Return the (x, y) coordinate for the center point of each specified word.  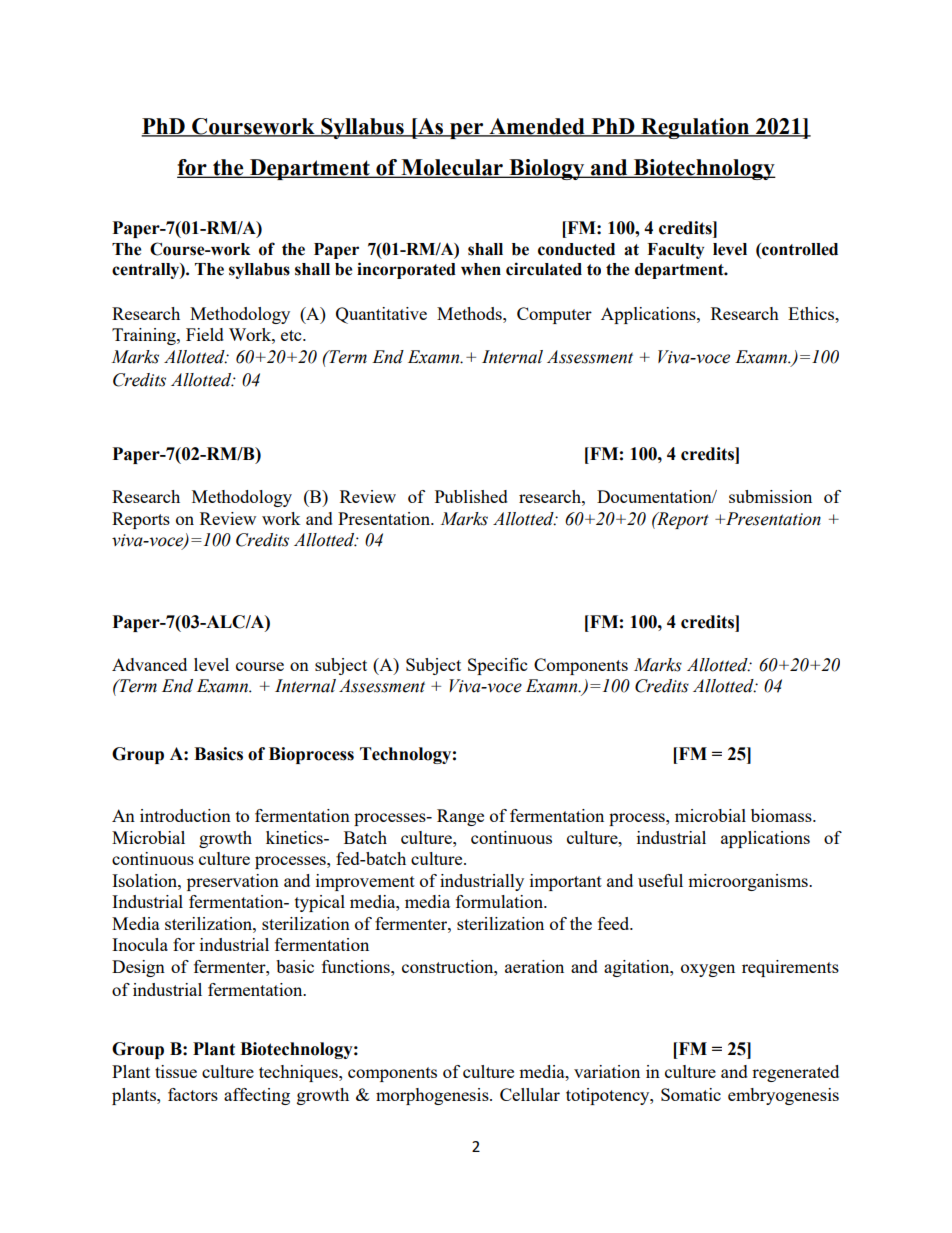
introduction (185, 815)
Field (205, 334)
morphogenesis (433, 1096)
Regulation (695, 128)
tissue (176, 1071)
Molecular (452, 168)
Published (471, 496)
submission (770, 496)
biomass (782, 815)
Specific (497, 666)
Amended (537, 127)
